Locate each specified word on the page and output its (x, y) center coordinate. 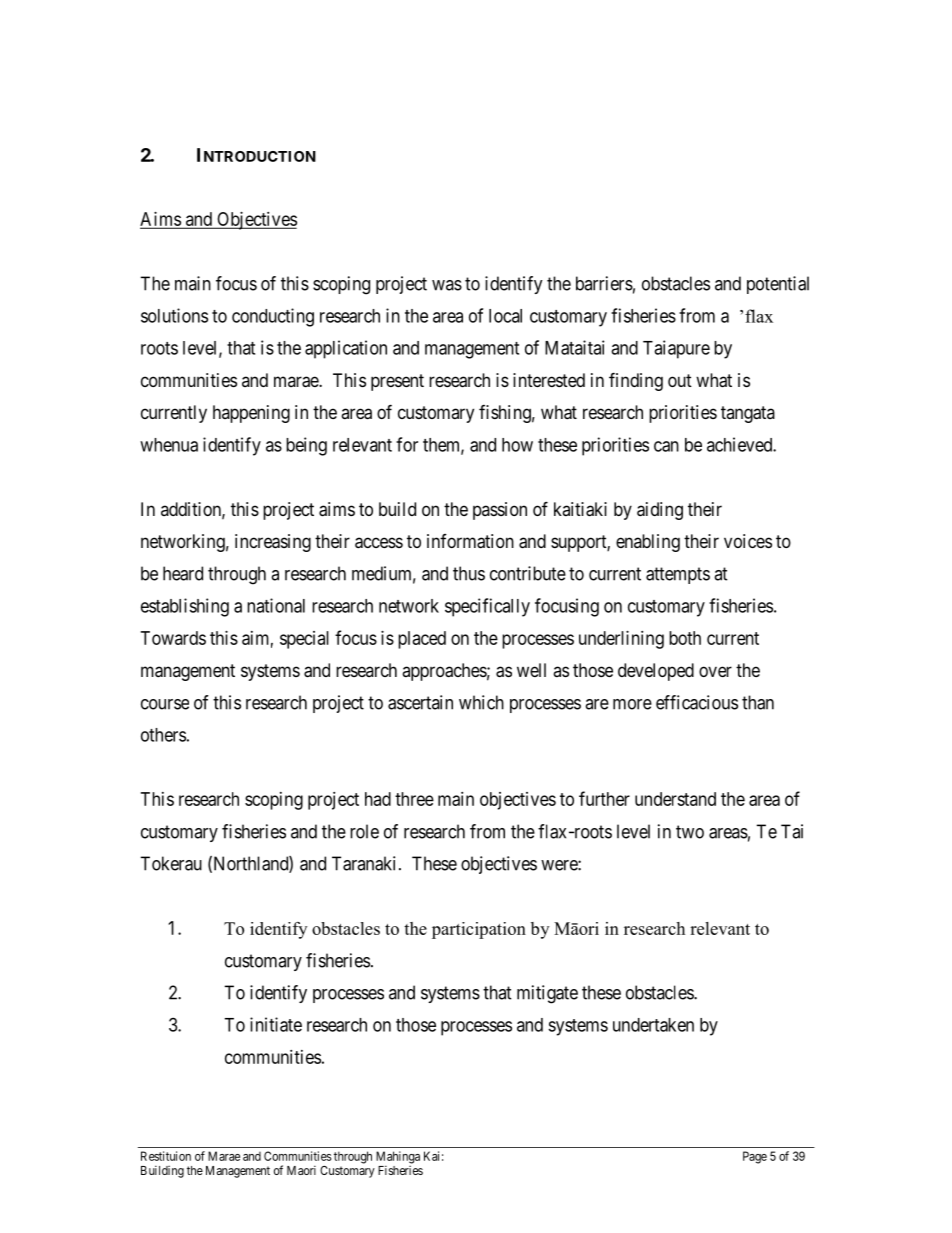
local (505, 316)
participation (479, 930)
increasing (273, 543)
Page (755, 1157)
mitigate (547, 994)
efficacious (697, 702)
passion (500, 511)
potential (778, 285)
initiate (276, 1024)
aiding (660, 511)
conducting (273, 317)
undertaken (653, 1025)
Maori (301, 1170)
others (163, 735)
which (481, 702)
